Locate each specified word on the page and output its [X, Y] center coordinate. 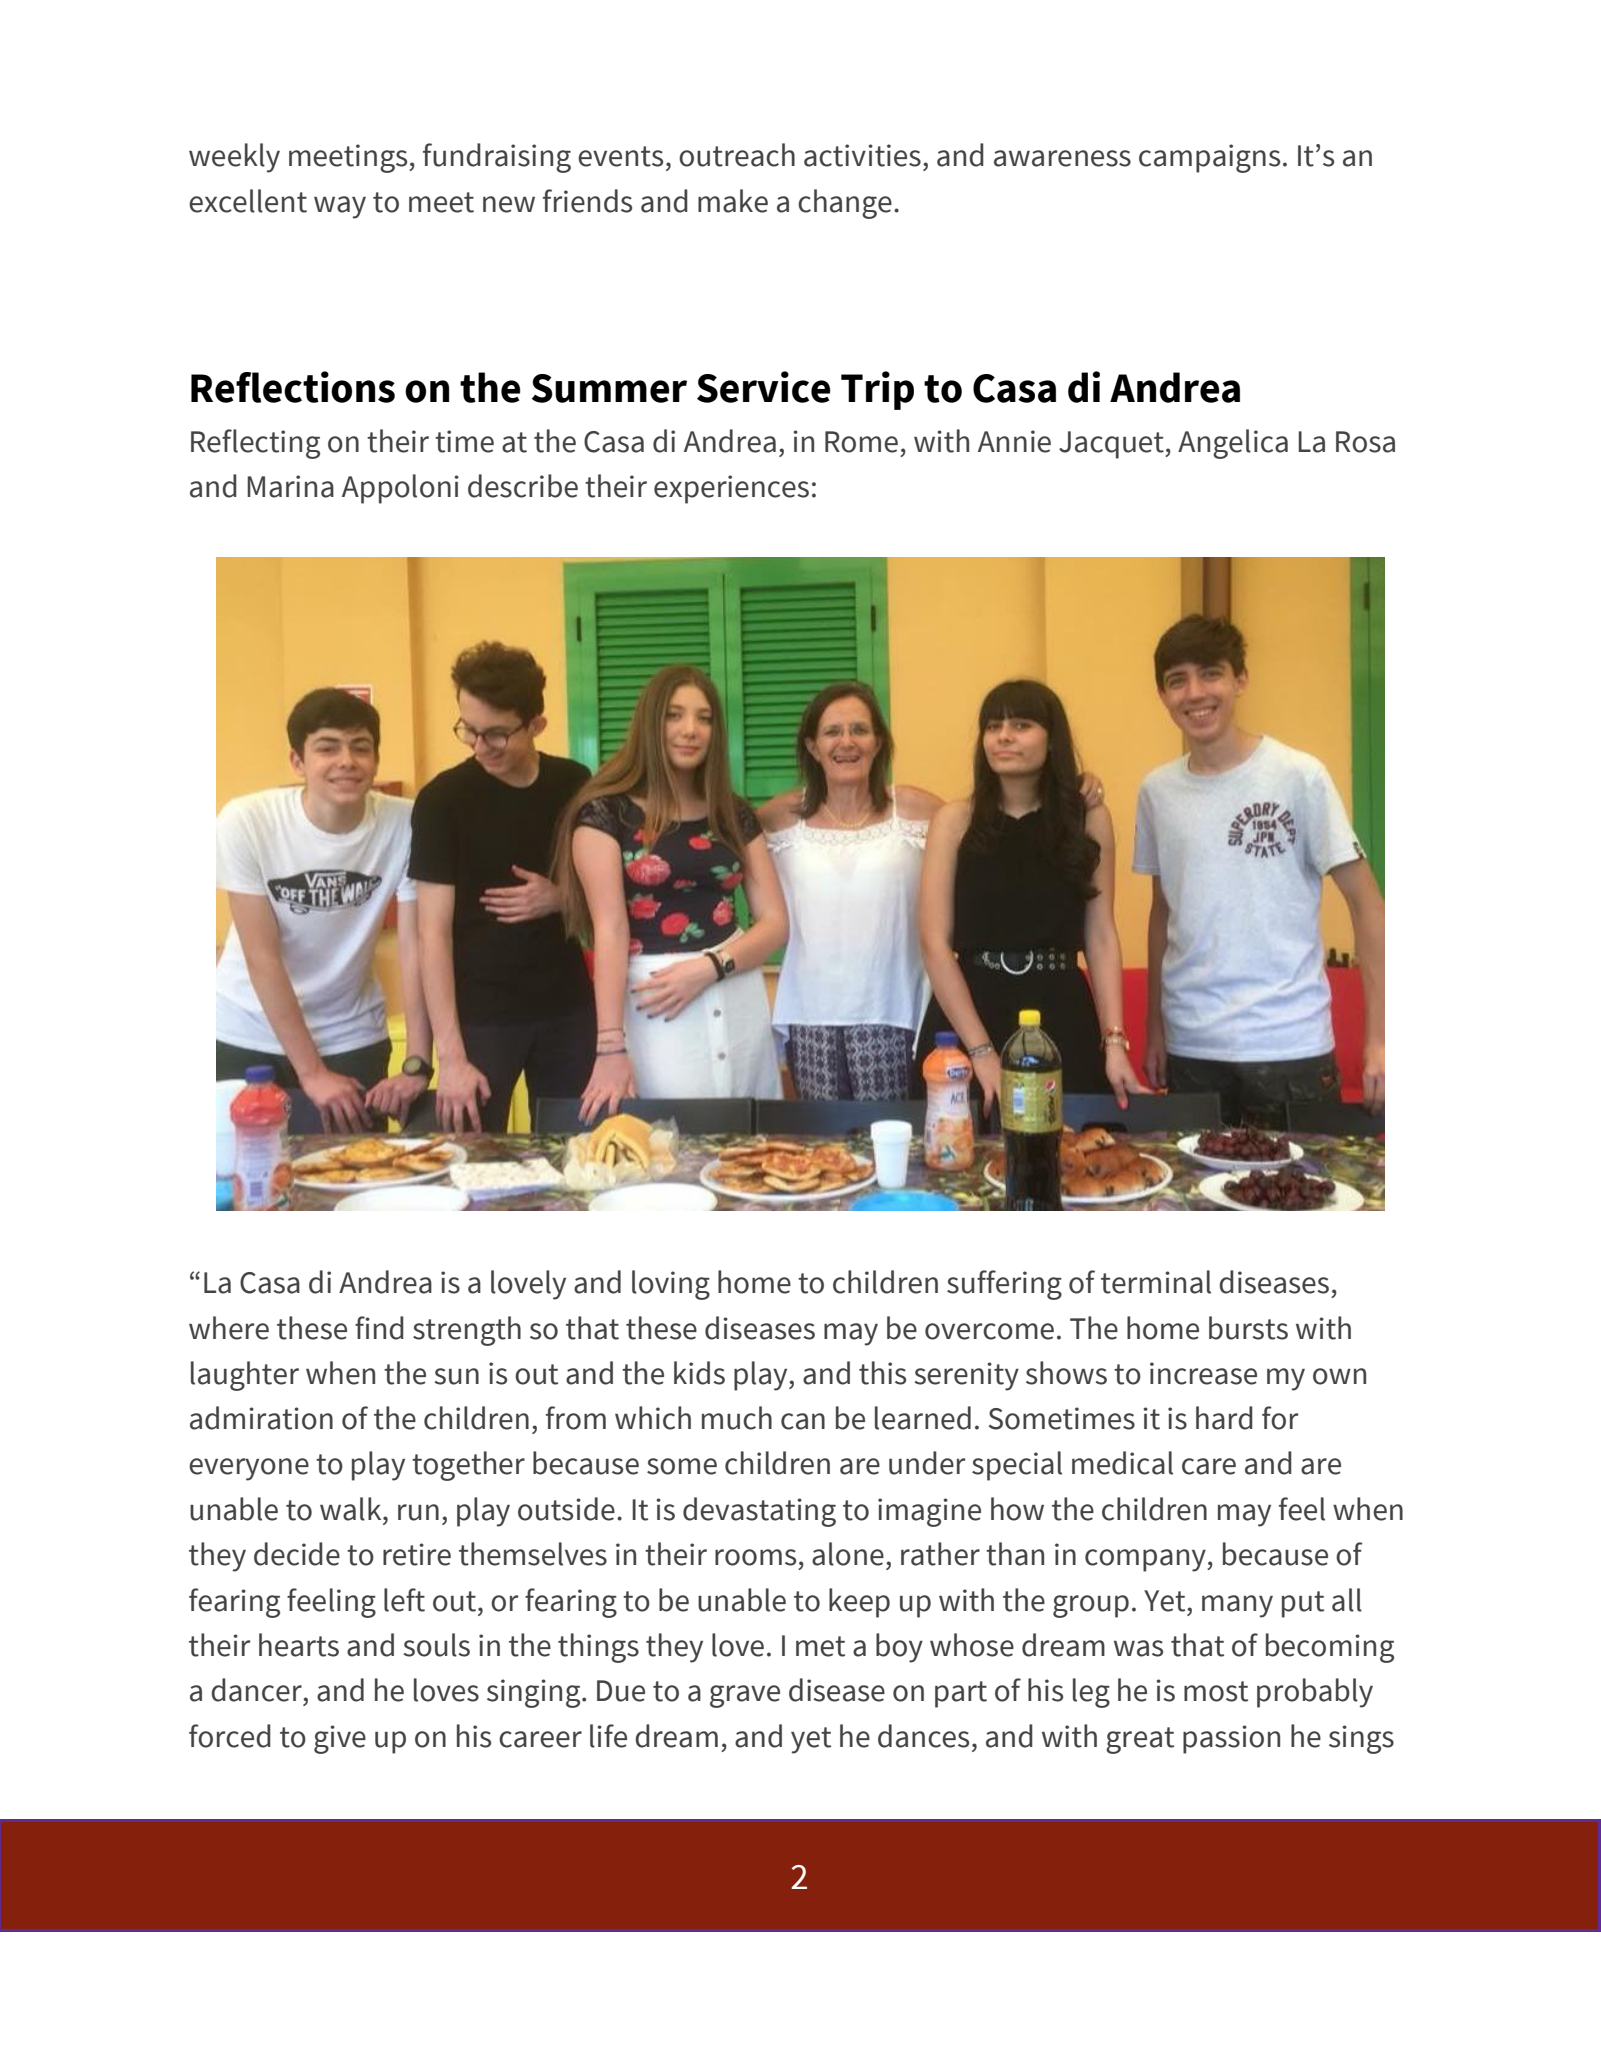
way [340, 207]
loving [671, 1285]
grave [745, 1696]
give [340, 1739]
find [379, 1328]
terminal [1156, 1282]
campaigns [1209, 158]
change [845, 204]
